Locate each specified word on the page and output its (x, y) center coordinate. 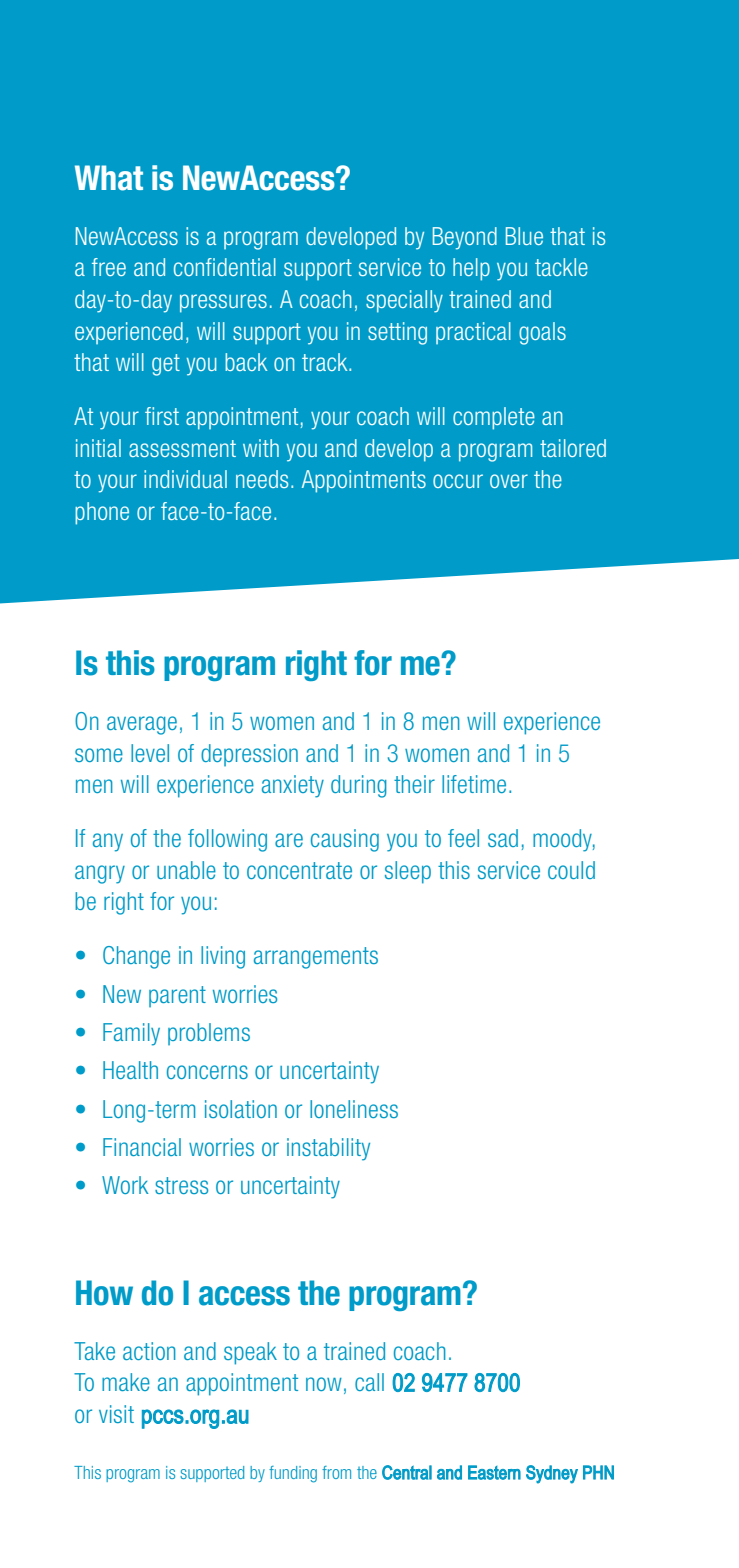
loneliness (354, 1109)
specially (404, 301)
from (336, 1472)
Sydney (552, 1474)
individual (185, 479)
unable (186, 870)
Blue (524, 236)
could (571, 870)
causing (345, 840)
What (109, 178)
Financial (142, 1147)
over (509, 481)
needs (262, 479)
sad (503, 838)
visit (116, 1414)
